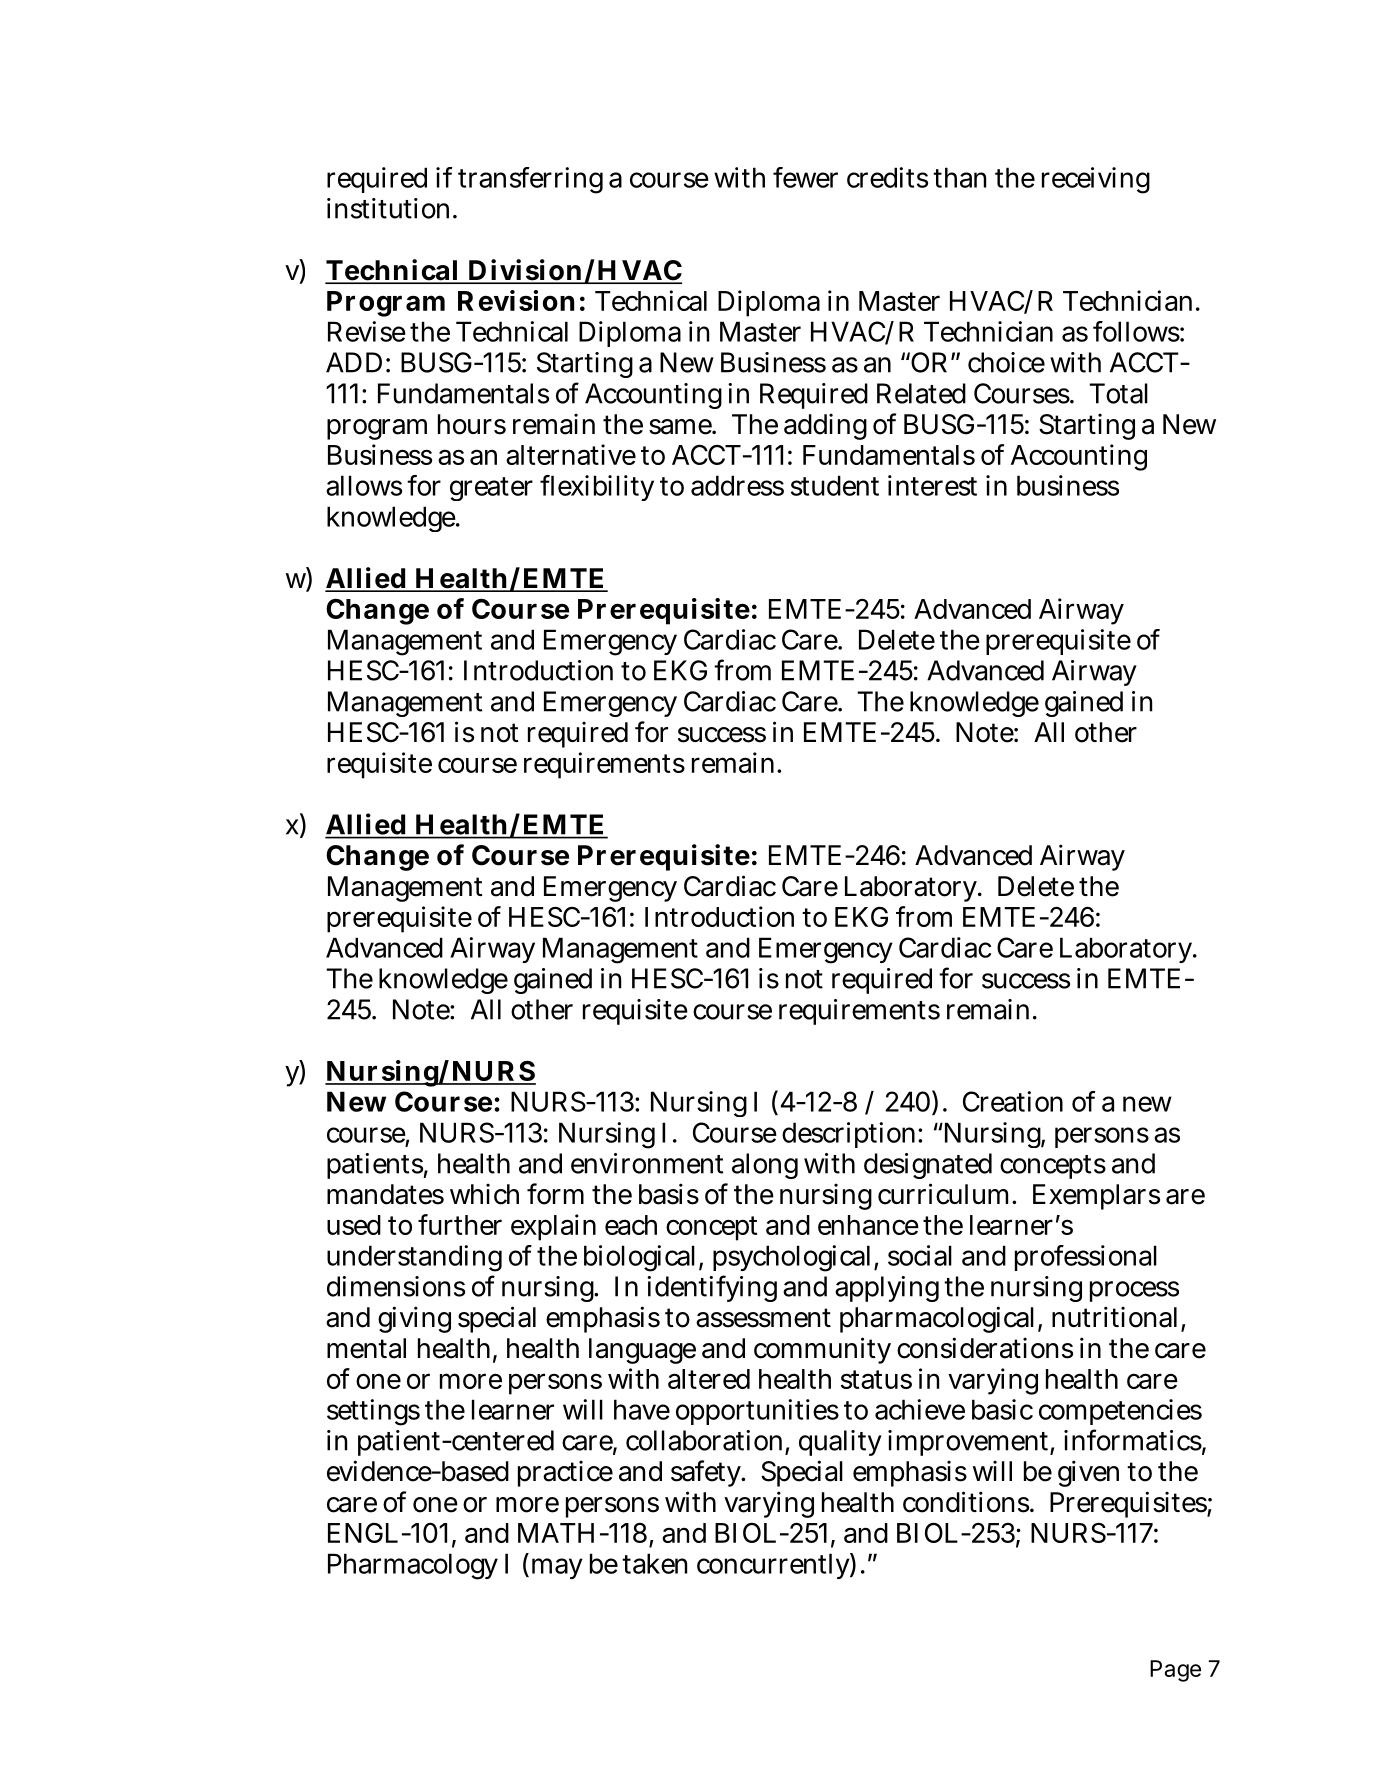  Describe the element at coordinates (654, 1563) in the image. I see `taken` at that location.
